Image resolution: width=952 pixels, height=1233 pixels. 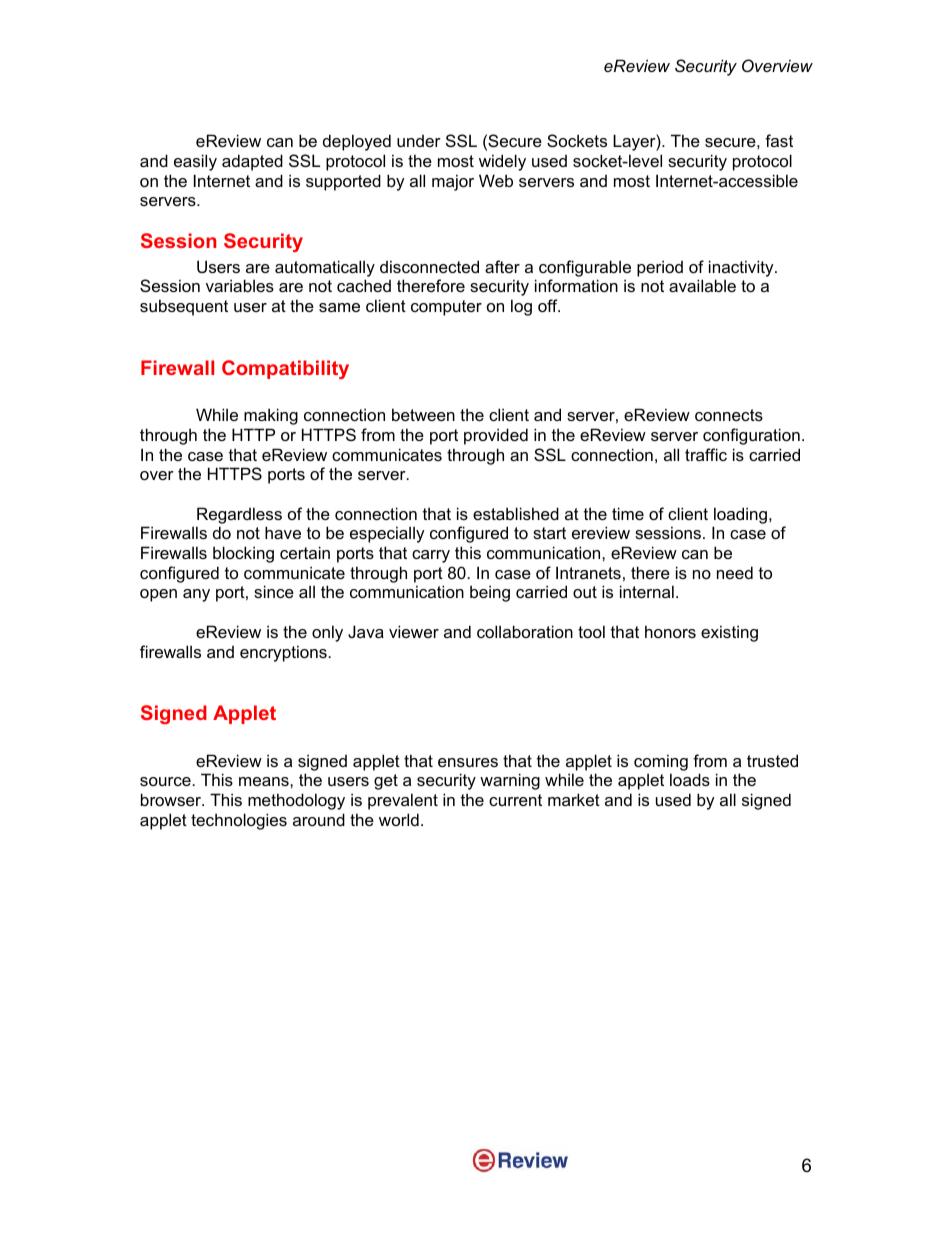 I want to click on technologies, so click(x=239, y=821).
